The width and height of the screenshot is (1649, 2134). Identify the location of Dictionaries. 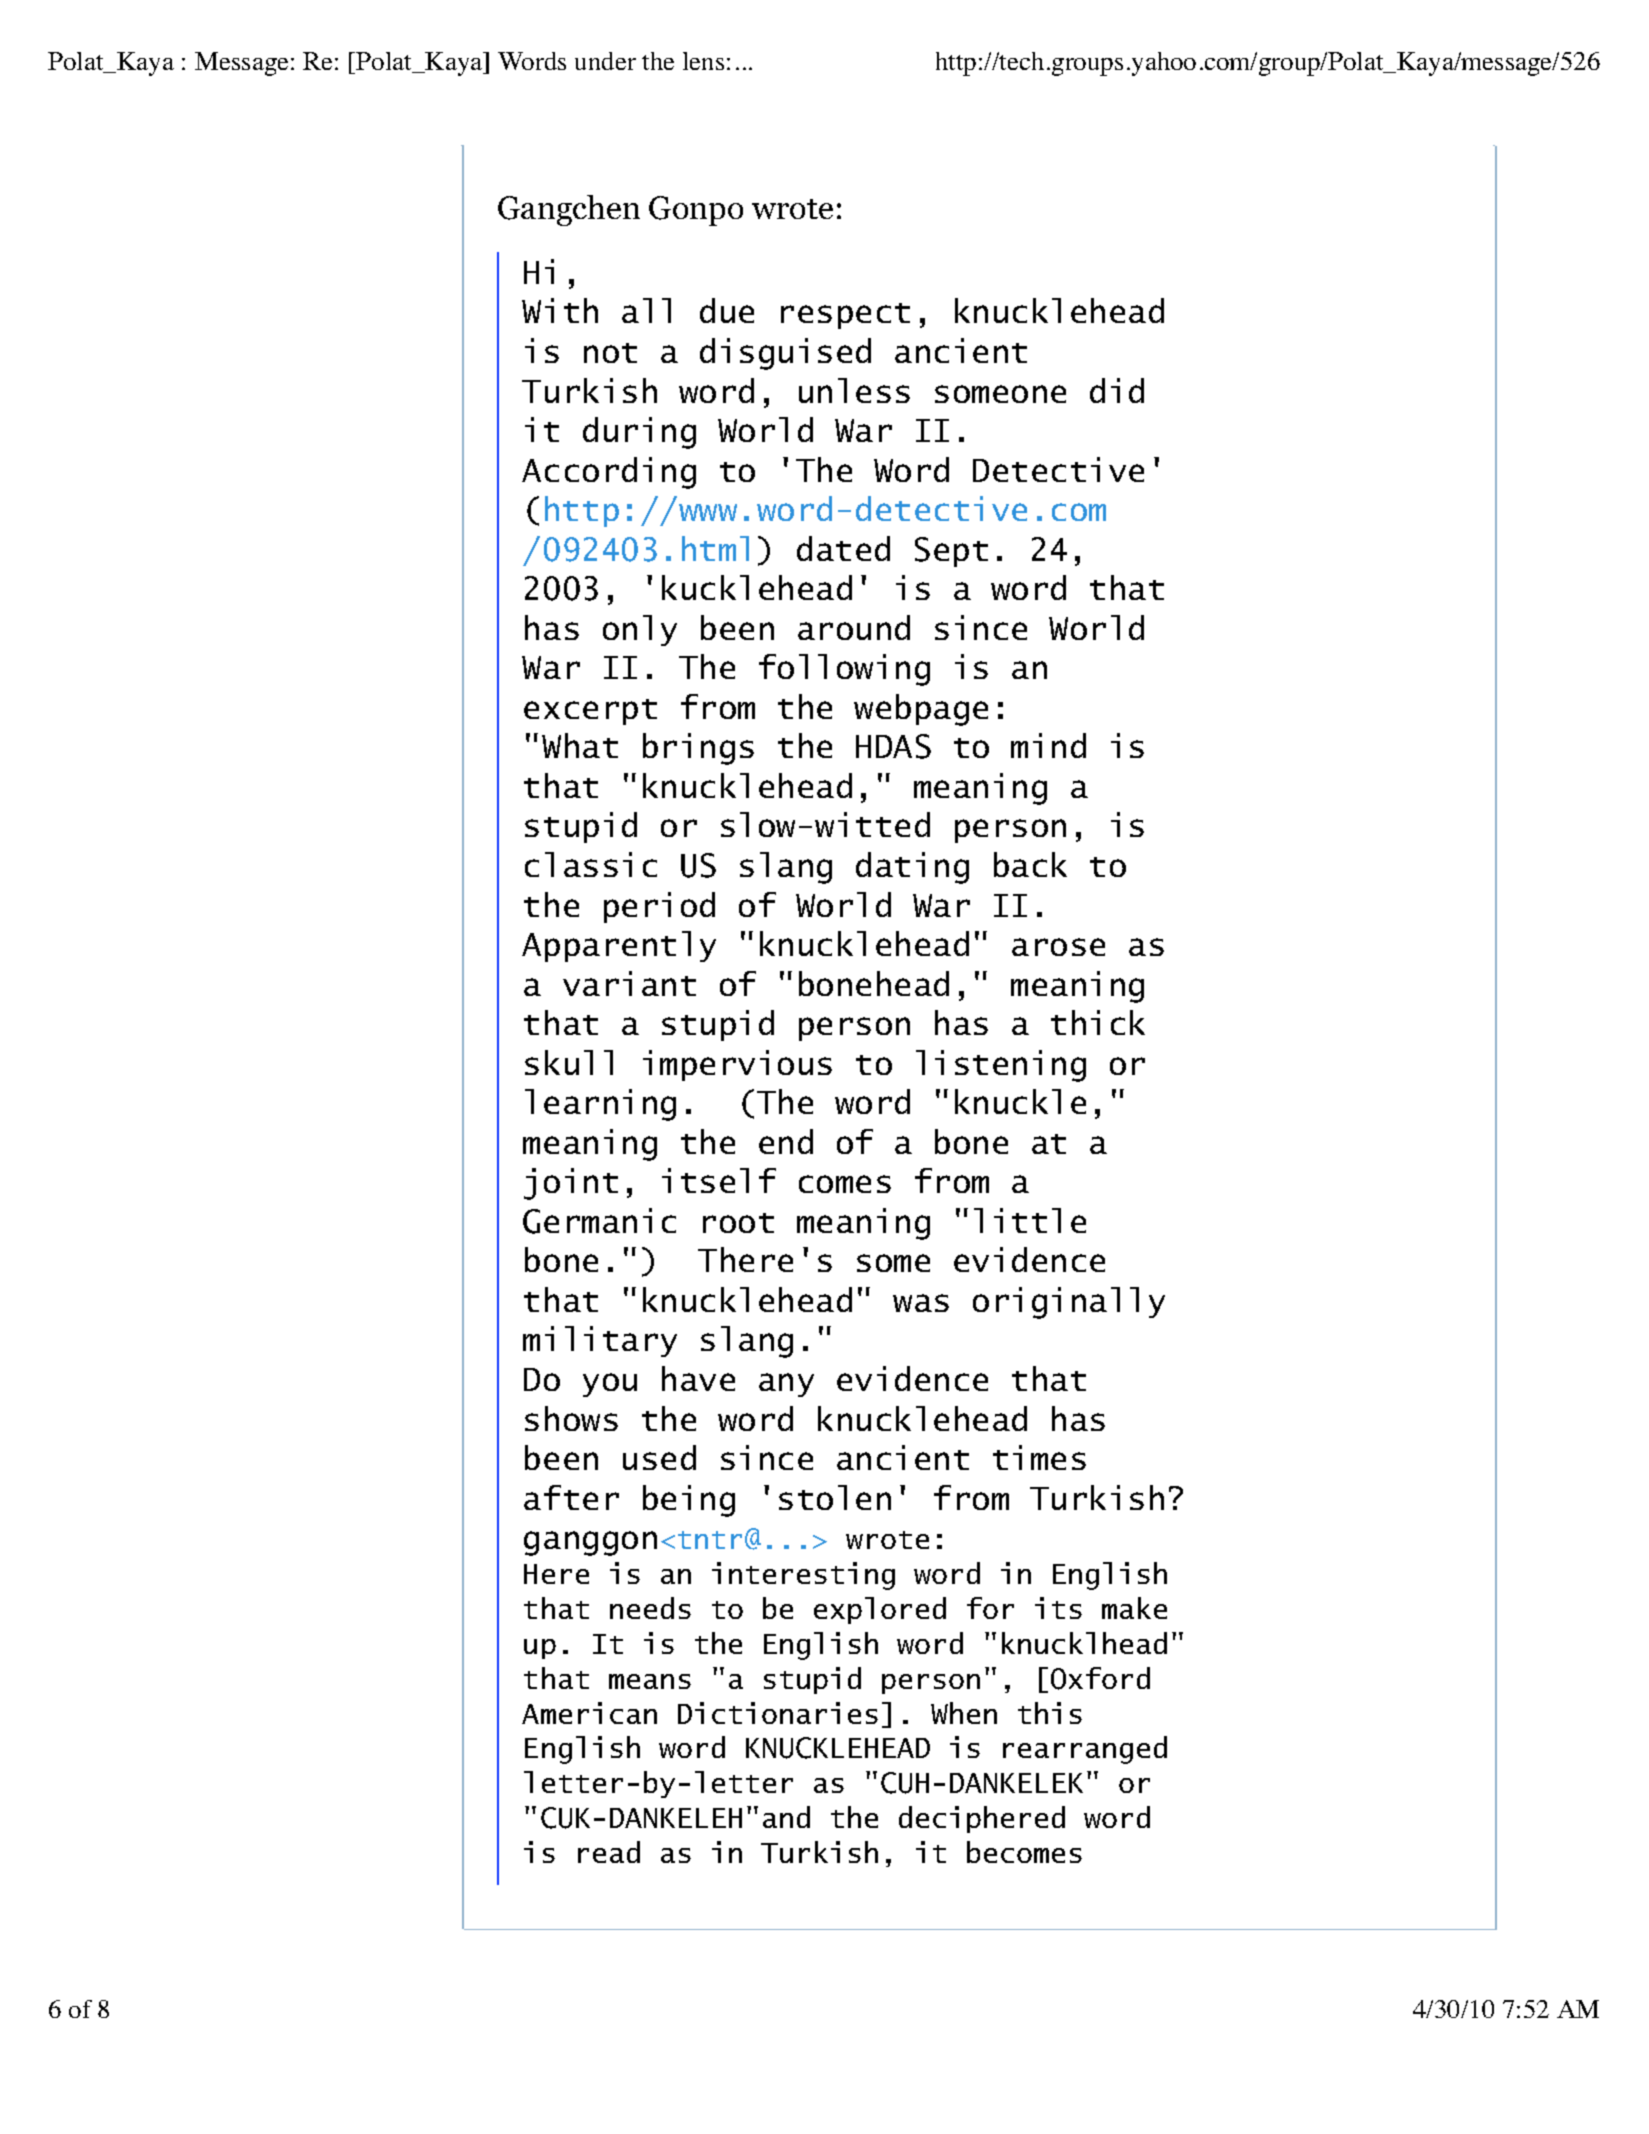
(778, 1713).
